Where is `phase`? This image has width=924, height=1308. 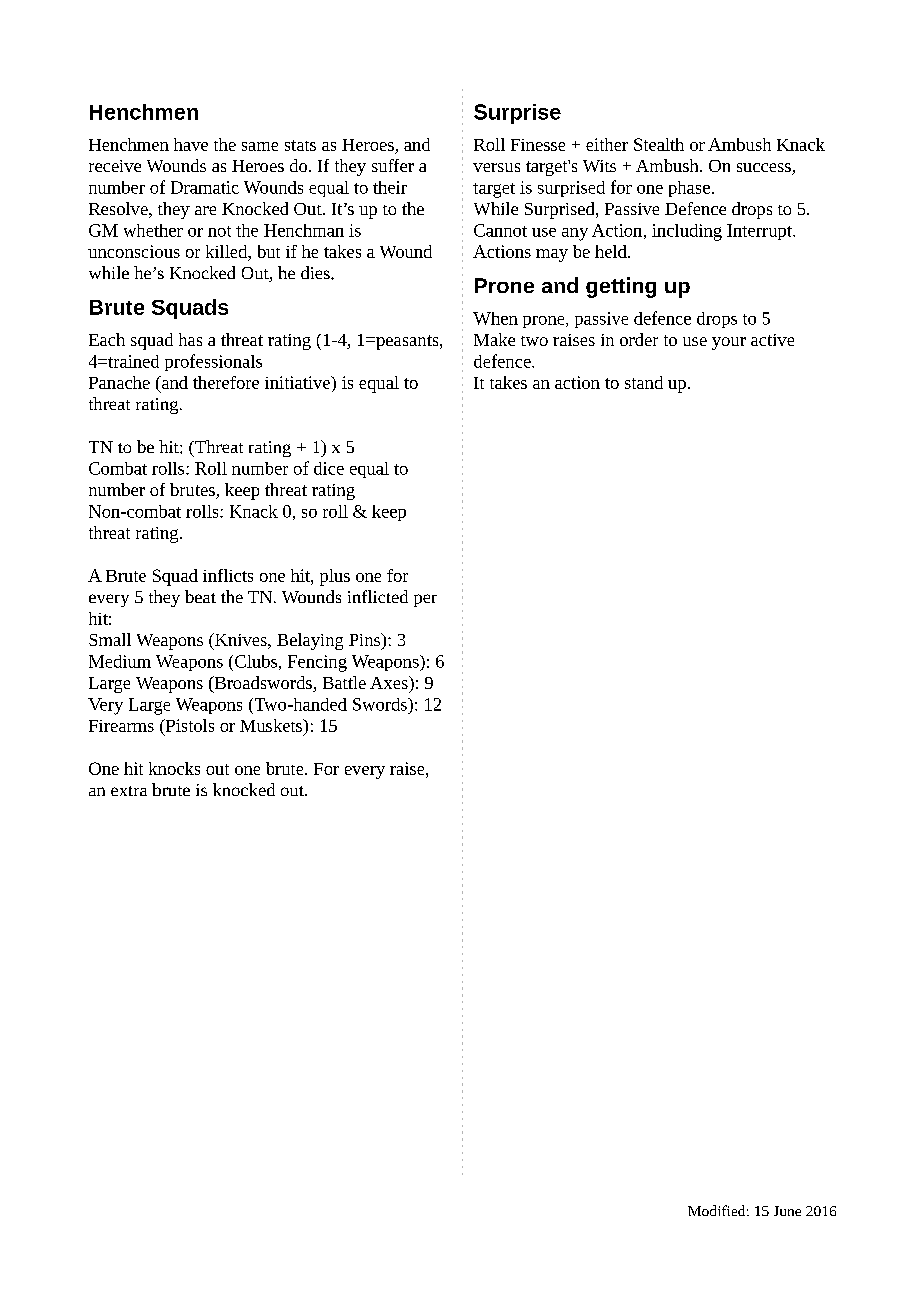 phase is located at coordinates (689, 189).
